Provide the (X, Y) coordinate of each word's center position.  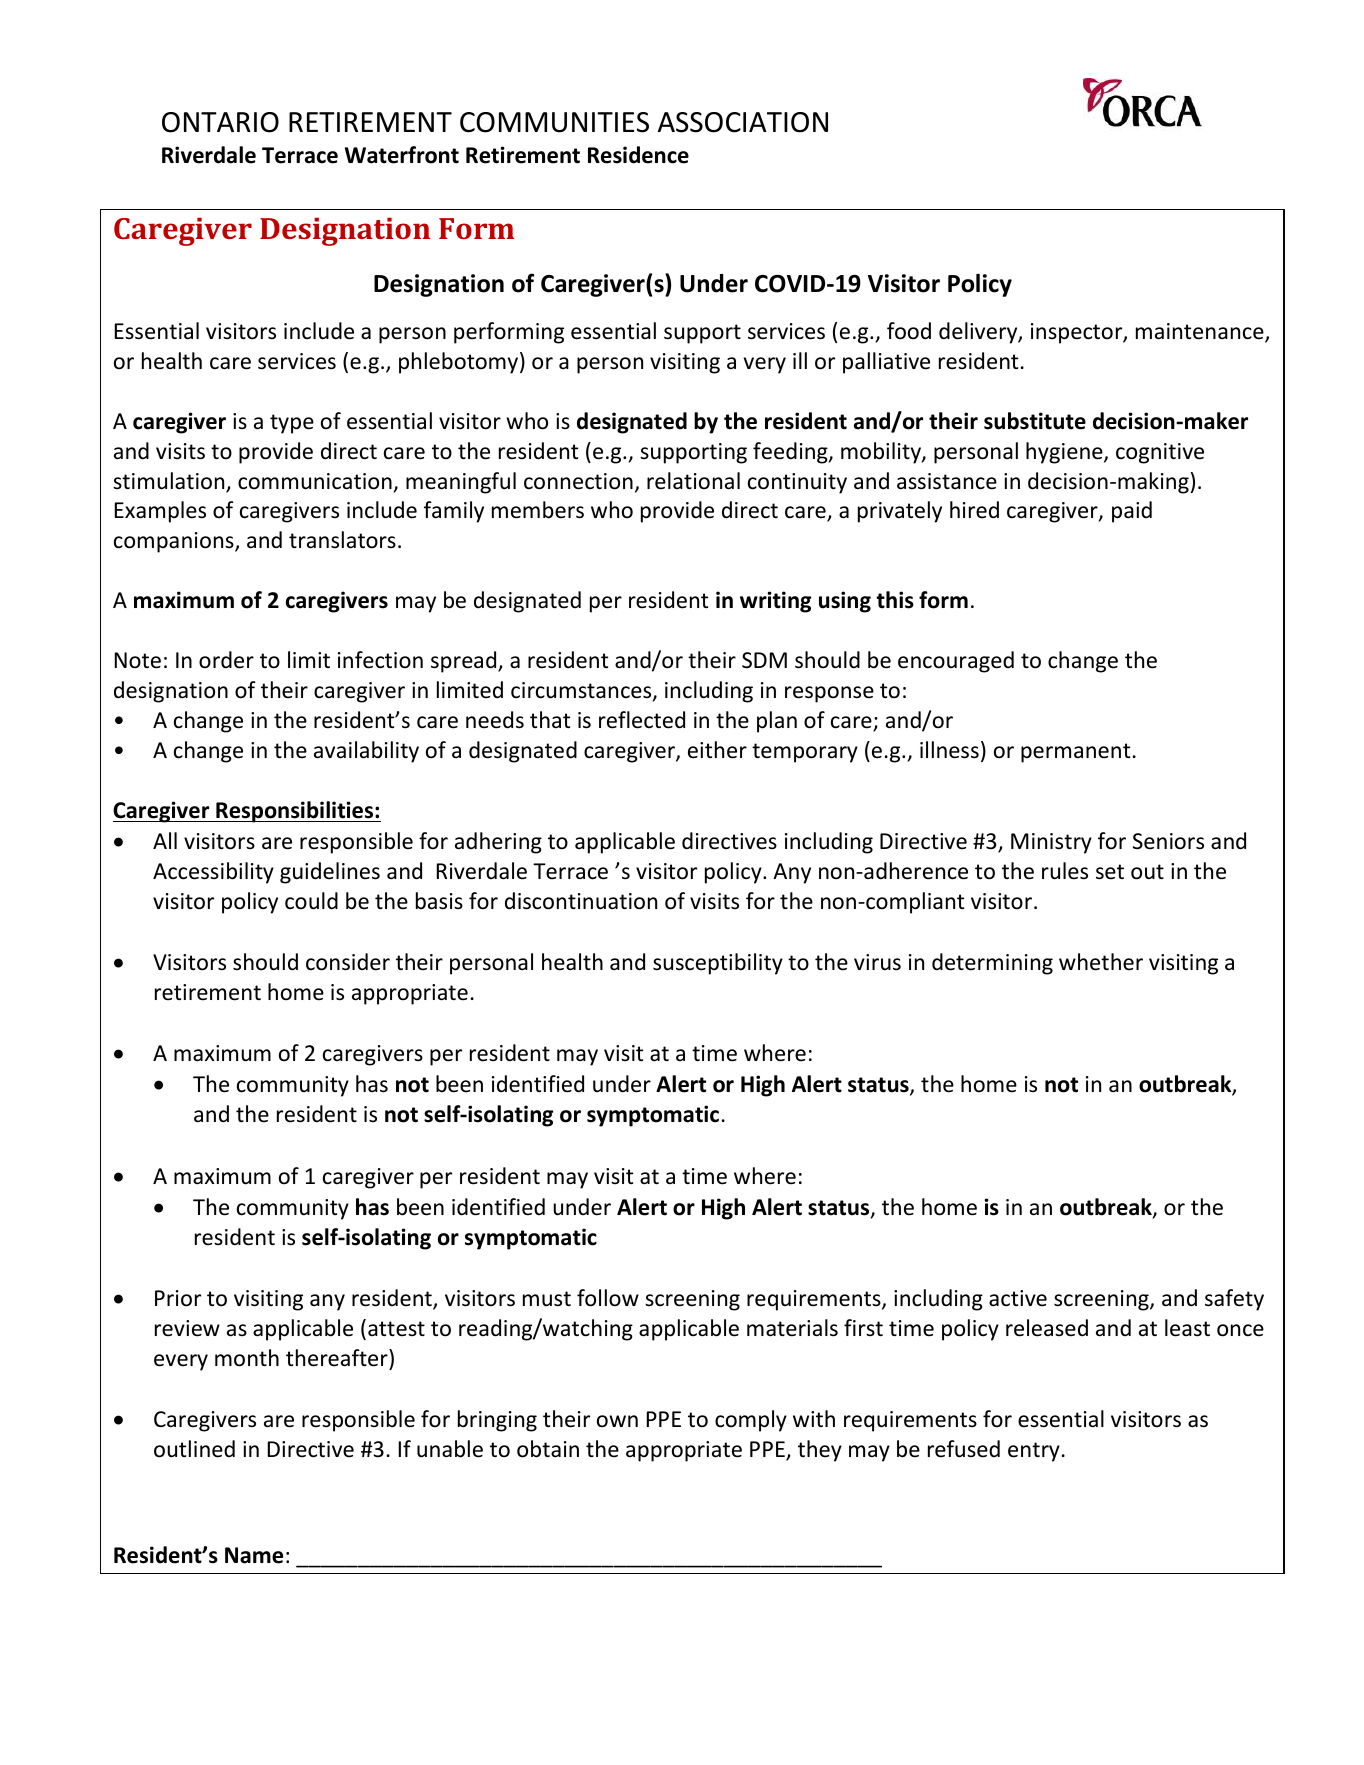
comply (751, 1421)
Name (254, 1555)
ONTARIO (220, 122)
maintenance (1201, 332)
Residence (638, 155)
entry (1034, 1452)
